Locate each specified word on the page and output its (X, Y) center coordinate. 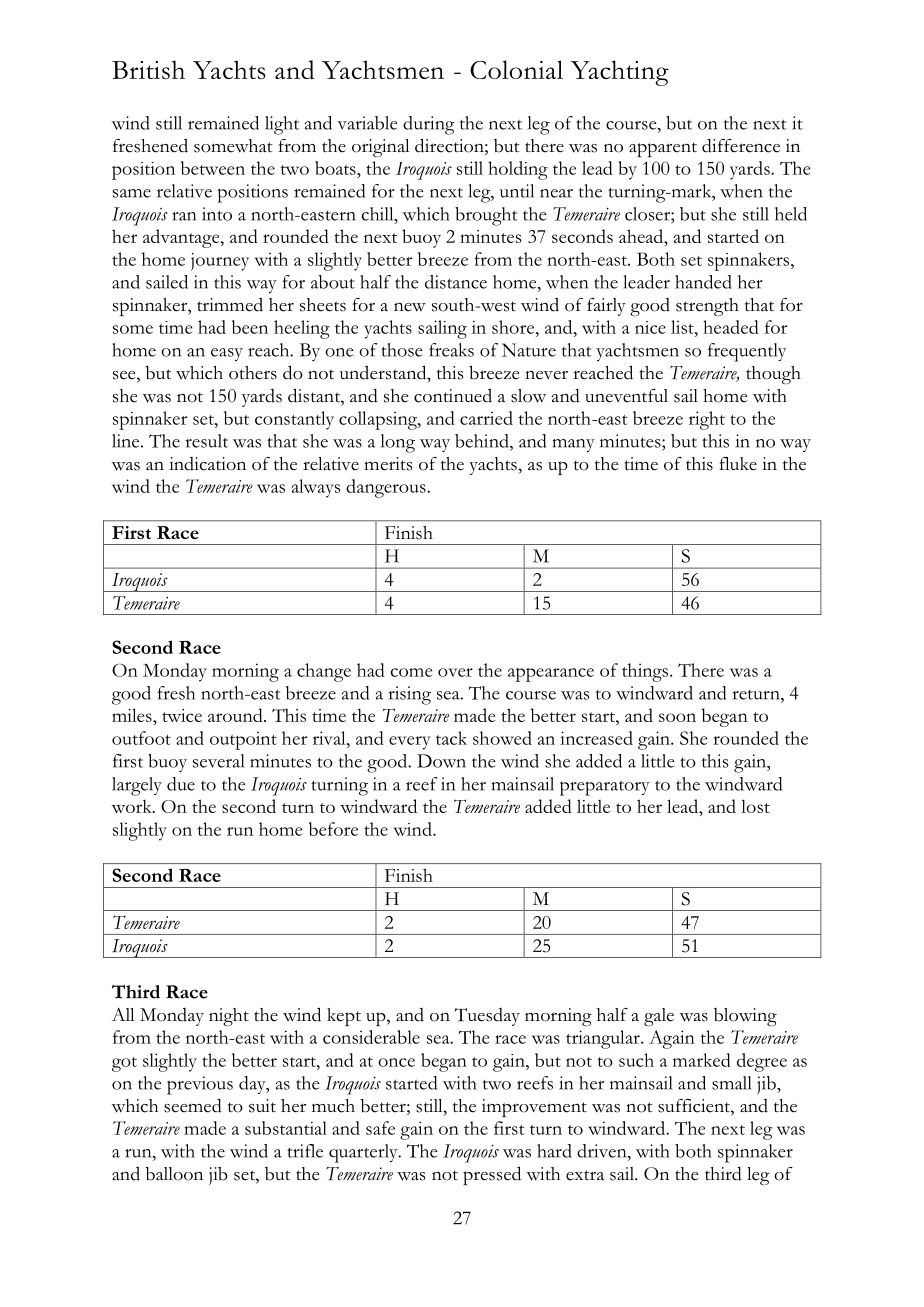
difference (741, 145)
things (645, 672)
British (148, 69)
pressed (492, 1175)
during (429, 125)
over (455, 672)
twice (182, 715)
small (732, 1083)
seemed (193, 1105)
